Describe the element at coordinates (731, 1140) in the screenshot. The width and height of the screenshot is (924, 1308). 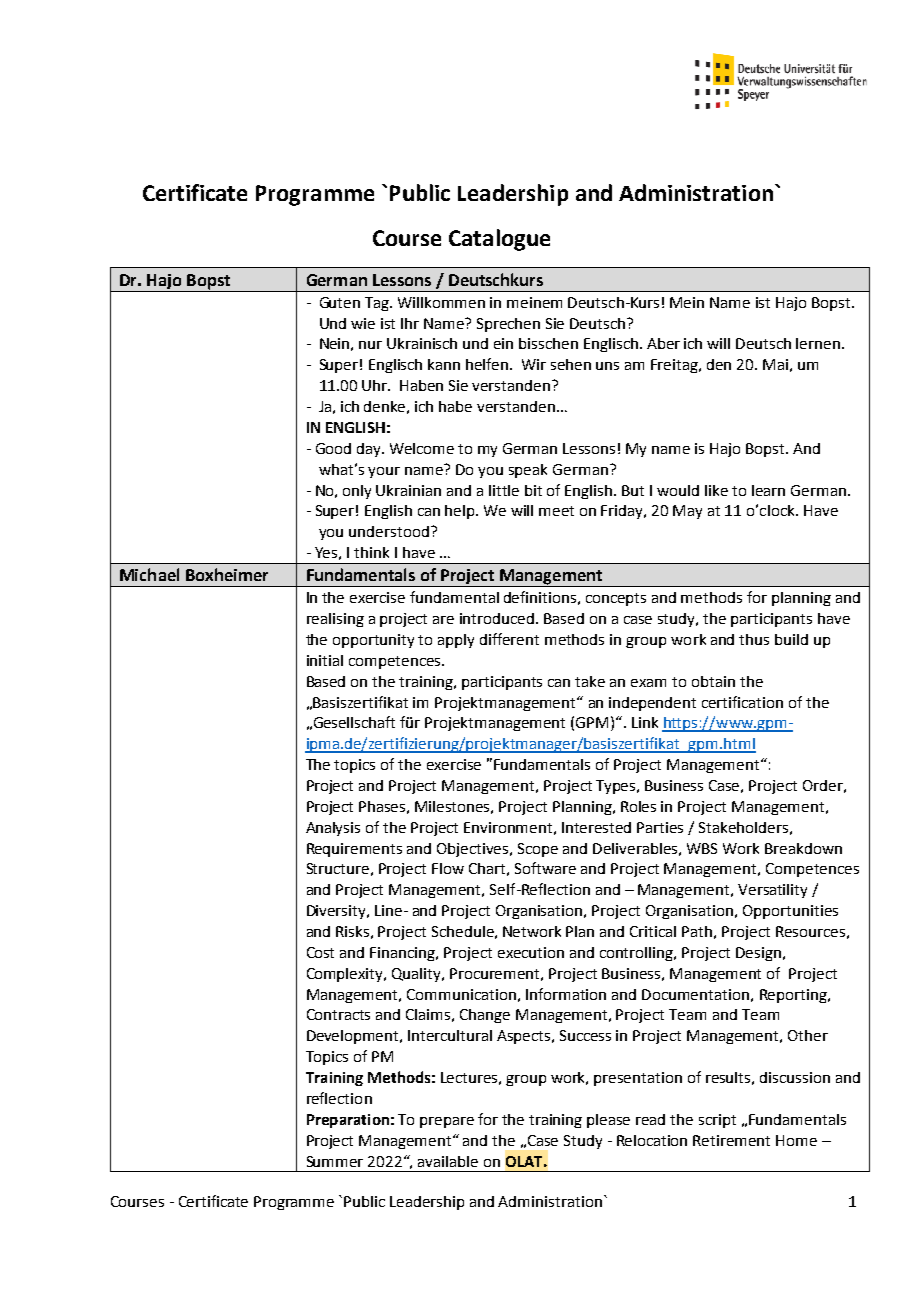
I see `Retirement` at that location.
